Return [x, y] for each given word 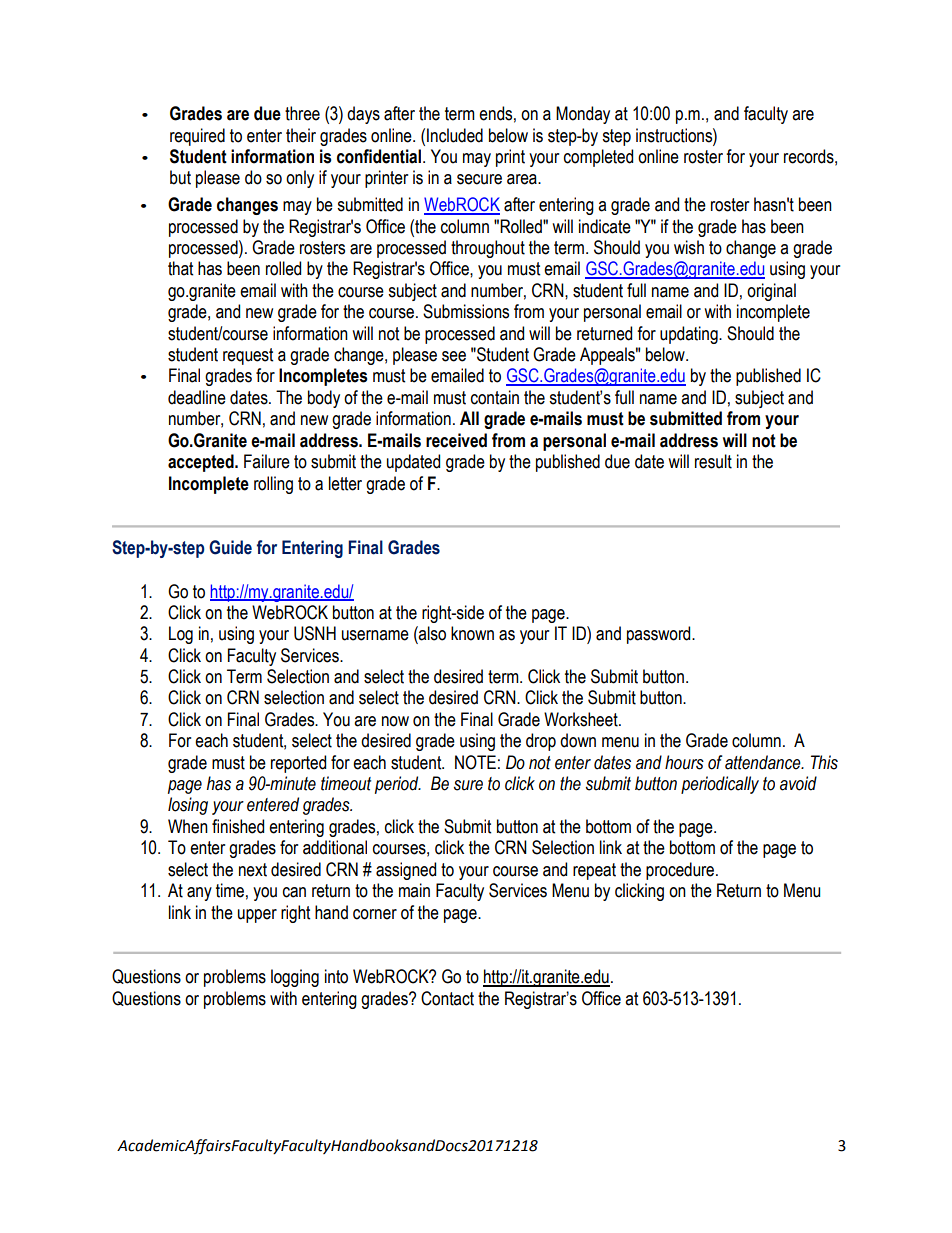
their [301, 135]
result [713, 461]
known [472, 633]
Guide [230, 547]
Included [455, 135]
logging [295, 978]
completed [598, 158]
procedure [681, 871]
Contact [447, 998]
